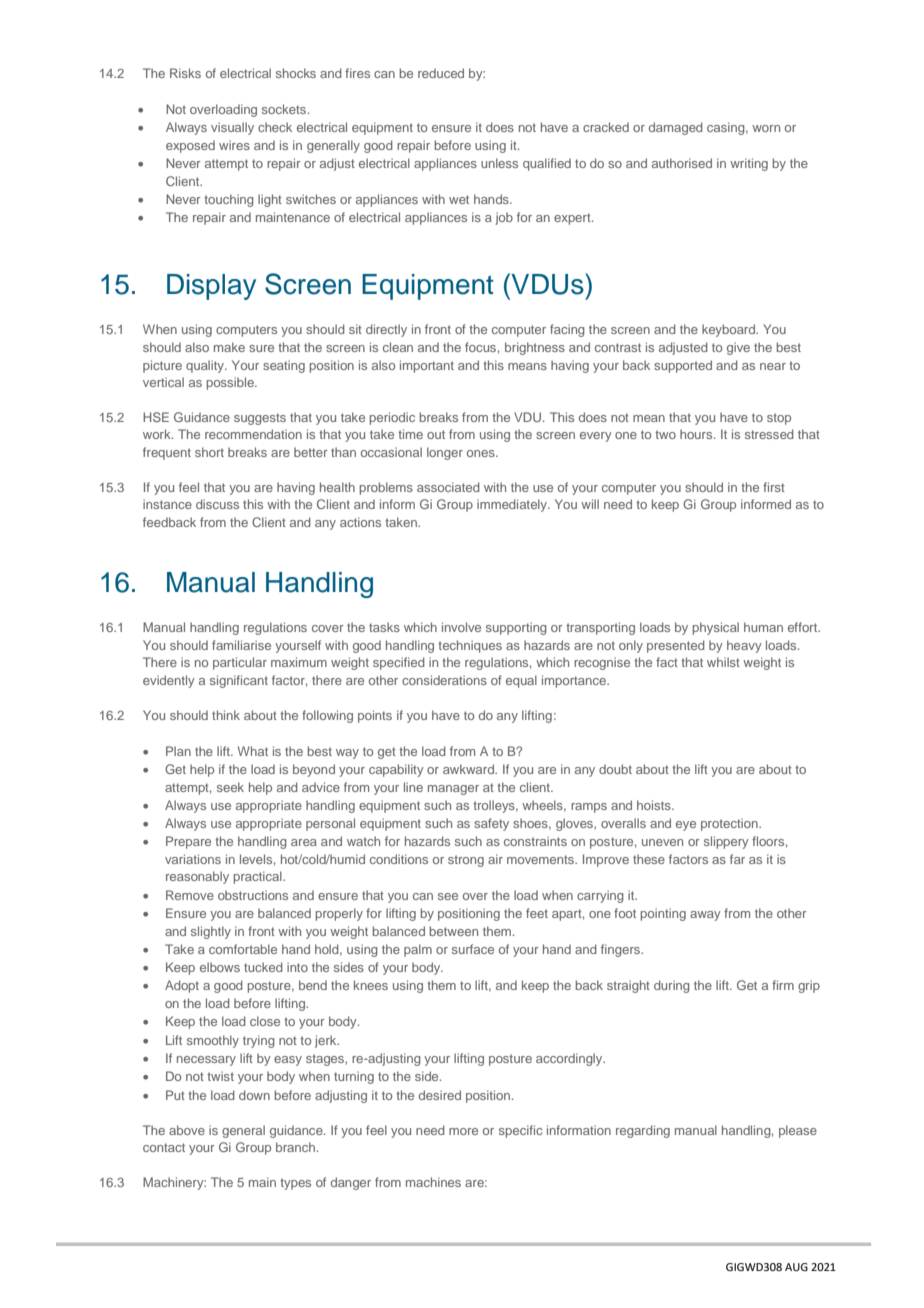 This image has height=1308, width=924. I want to click on reduced, so click(441, 73).
